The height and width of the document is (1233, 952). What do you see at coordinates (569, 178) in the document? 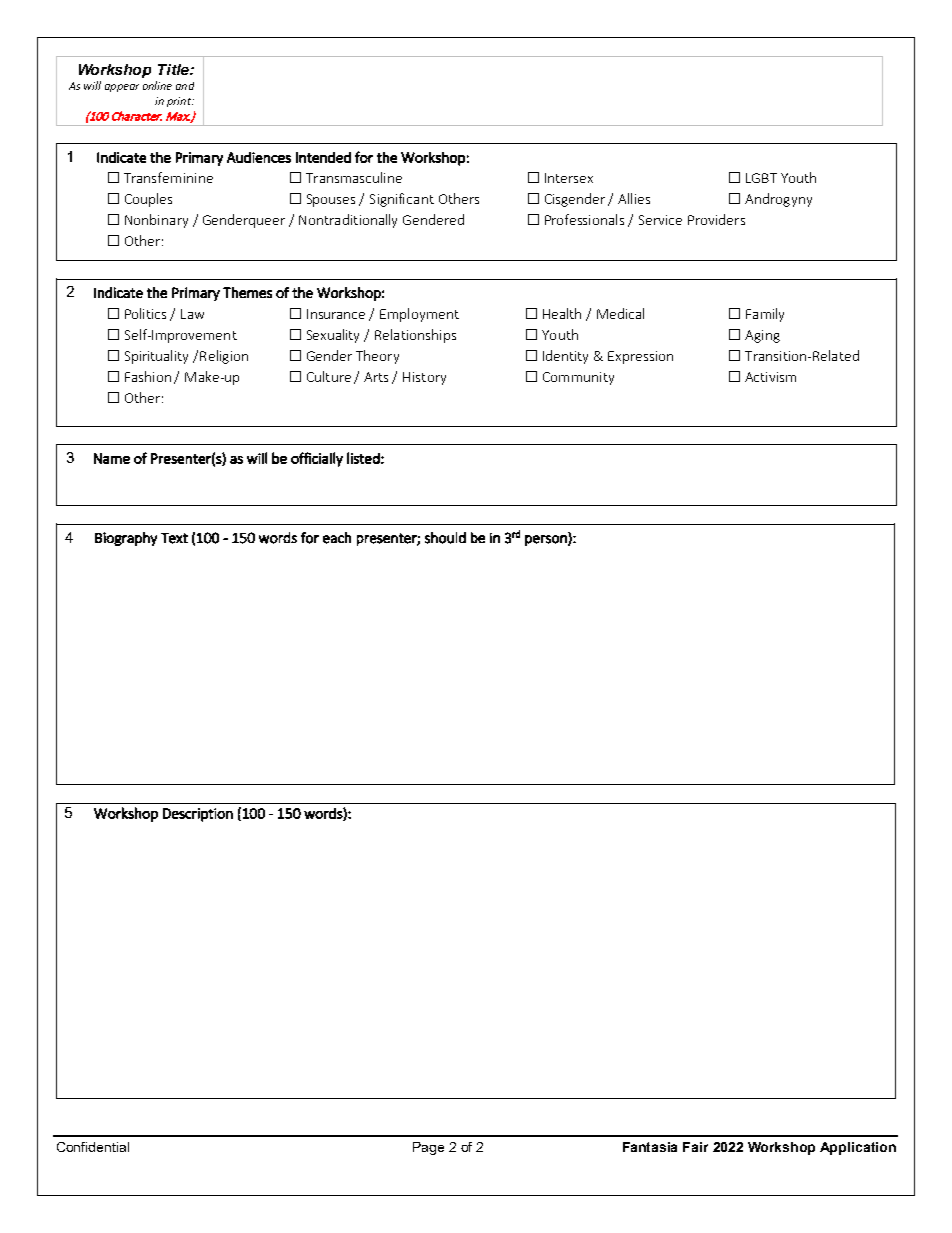
I see `Intersex` at bounding box center [569, 178].
